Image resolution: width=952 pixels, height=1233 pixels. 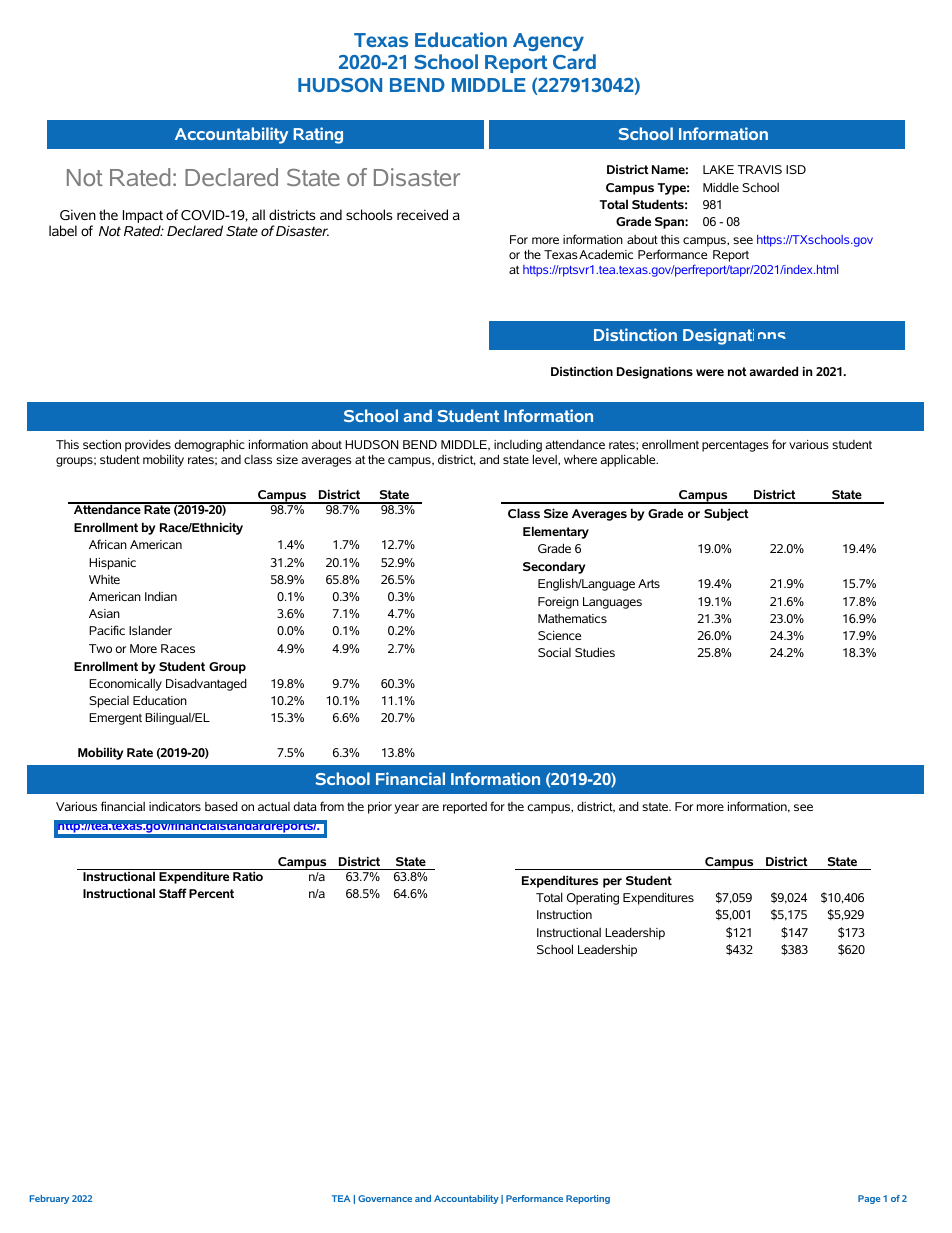 I want to click on February, so click(x=49, y=1199).
